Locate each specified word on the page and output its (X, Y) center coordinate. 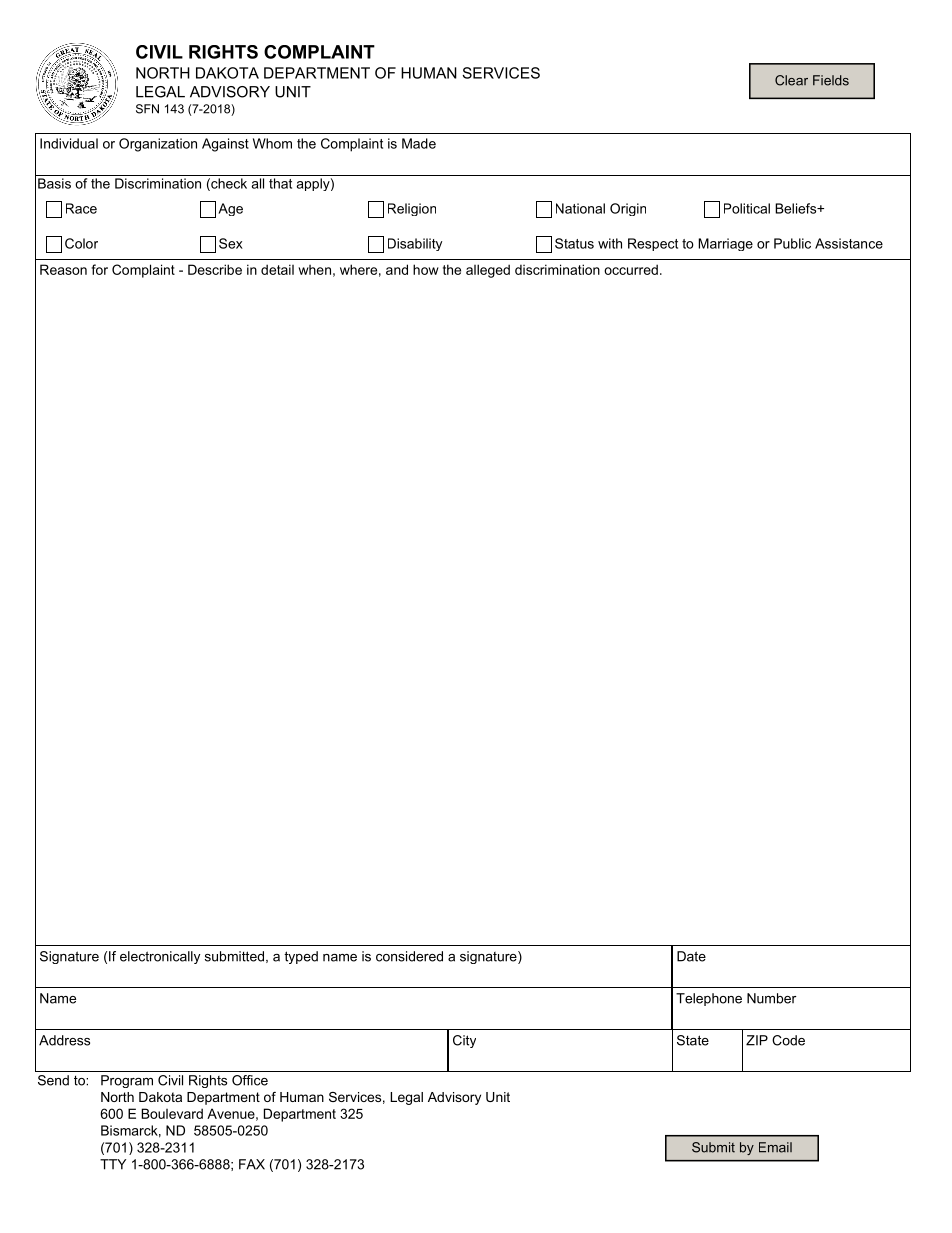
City (464, 1041)
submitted (234, 956)
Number (772, 998)
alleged (488, 271)
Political (747, 208)
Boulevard (172, 1113)
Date (691, 956)
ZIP (757, 1040)
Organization (158, 145)
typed (301, 957)
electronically (160, 957)
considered (409, 956)
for (99, 269)
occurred (631, 269)
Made (419, 143)
